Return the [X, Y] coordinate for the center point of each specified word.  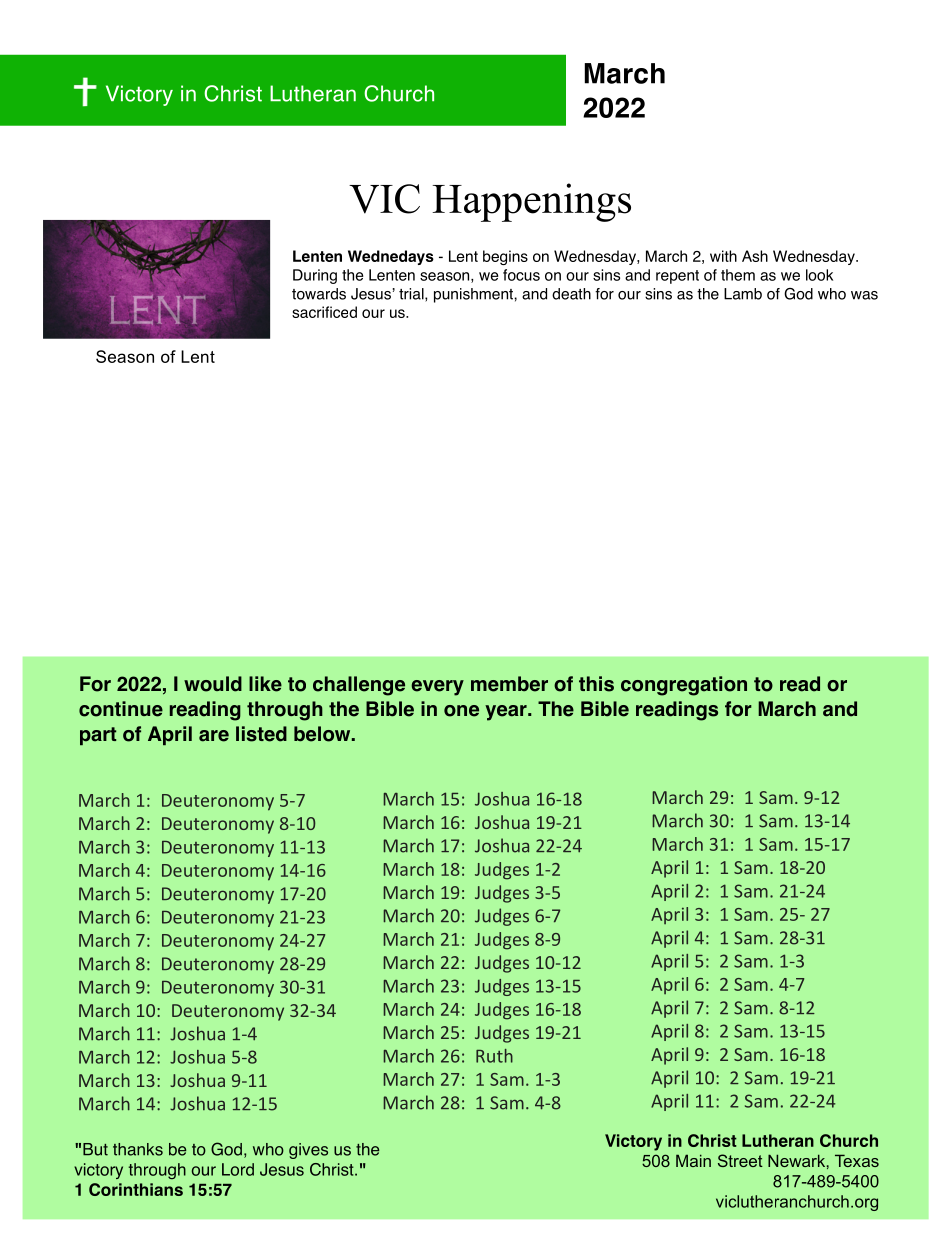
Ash [755, 256]
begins [505, 257]
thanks [138, 1149]
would [213, 684]
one [461, 711]
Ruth [494, 1056]
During [315, 276]
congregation [684, 686]
